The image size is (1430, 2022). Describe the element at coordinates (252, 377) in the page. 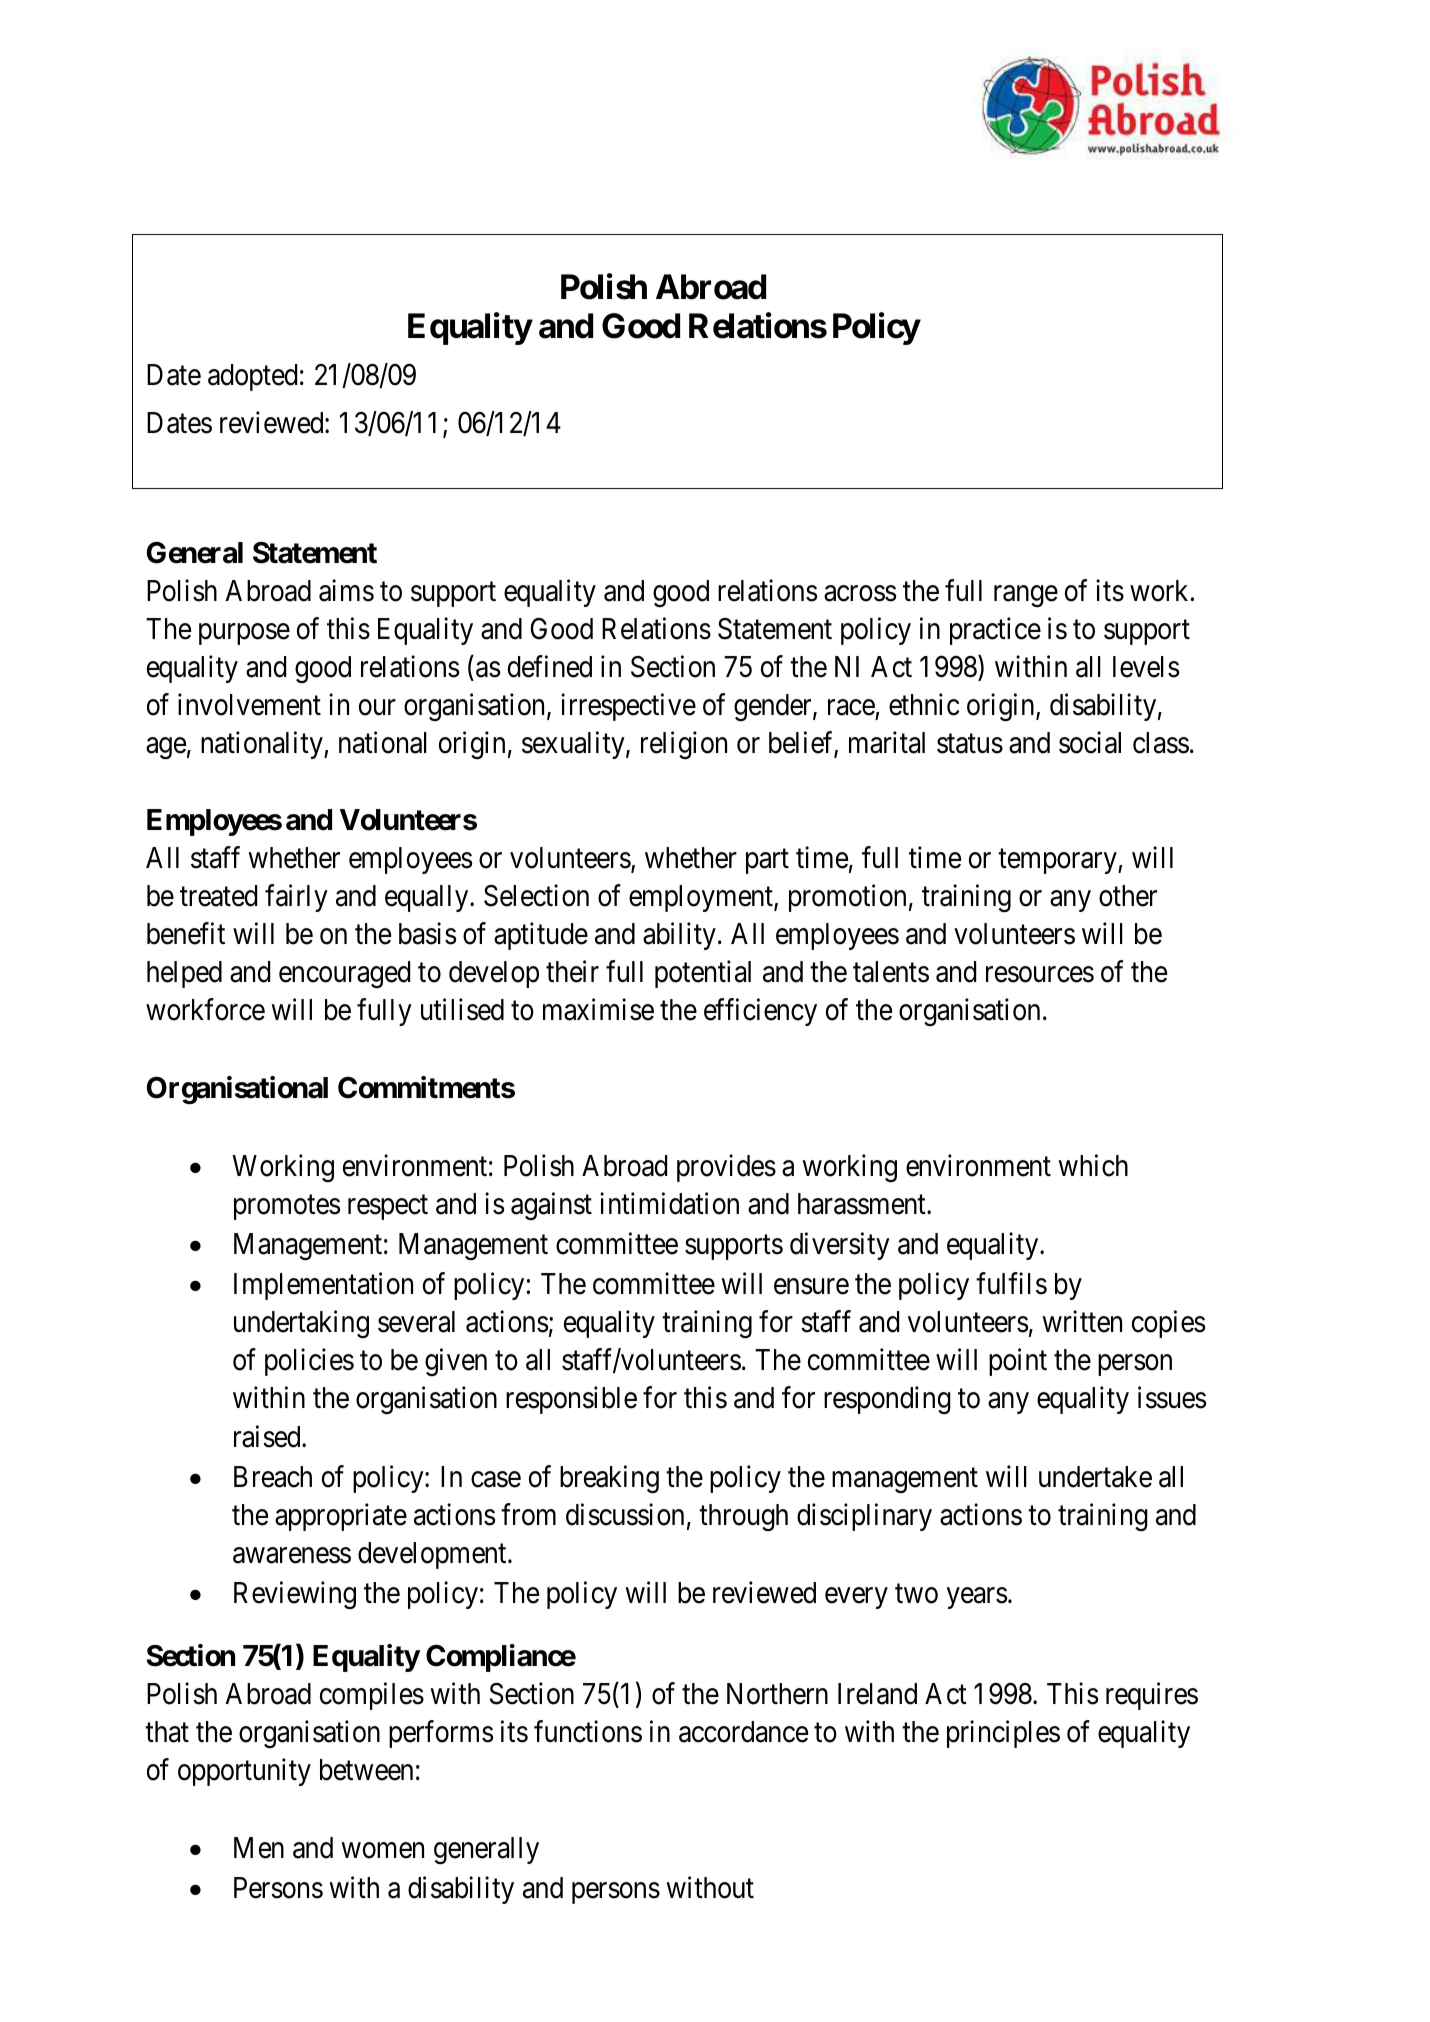

I see `adopted` at that location.
